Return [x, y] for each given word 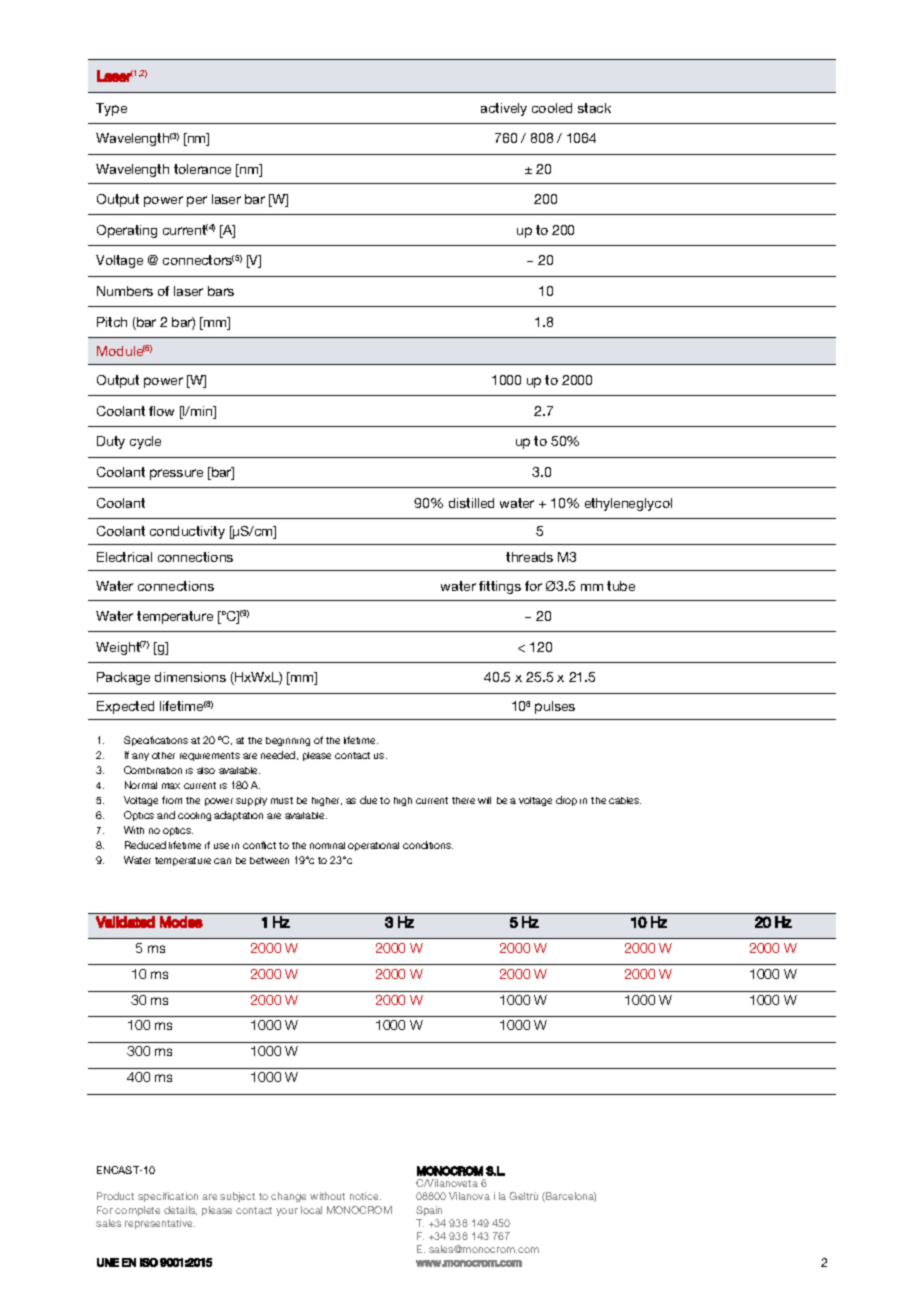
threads [529, 557]
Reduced [145, 845]
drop [566, 801]
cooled [552, 108]
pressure [176, 474]
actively [504, 109]
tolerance [202, 169]
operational [373, 846]
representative [160, 1224]
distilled [471, 503]
